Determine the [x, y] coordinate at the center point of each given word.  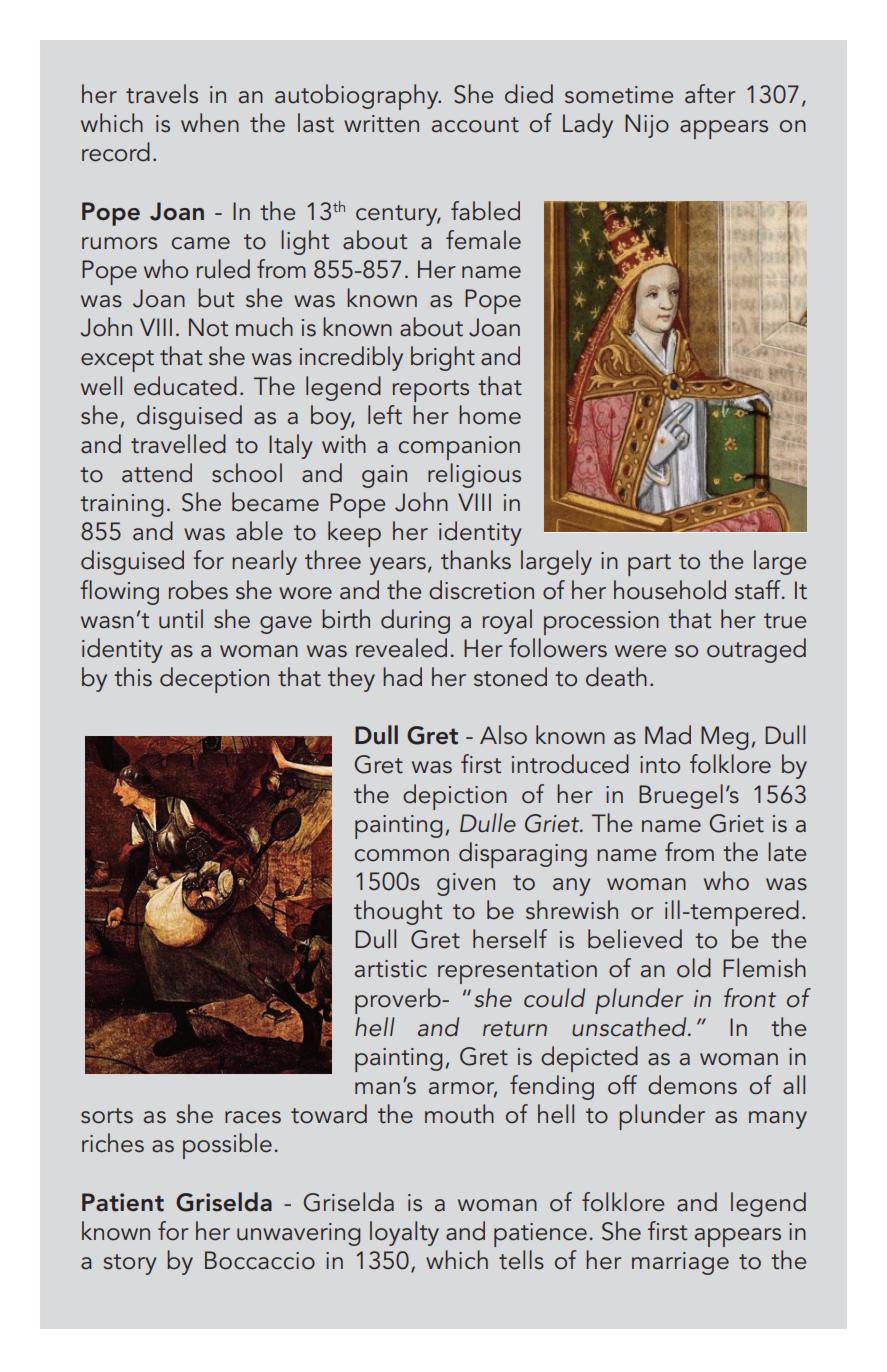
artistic [391, 969]
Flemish [764, 968]
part [649, 565]
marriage [680, 1263]
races [253, 1117]
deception [214, 680]
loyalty [404, 1233]
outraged [756, 650]
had [402, 677]
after [710, 94]
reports [431, 391]
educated [185, 386]
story [130, 1264]
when [210, 123]
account [475, 125]
